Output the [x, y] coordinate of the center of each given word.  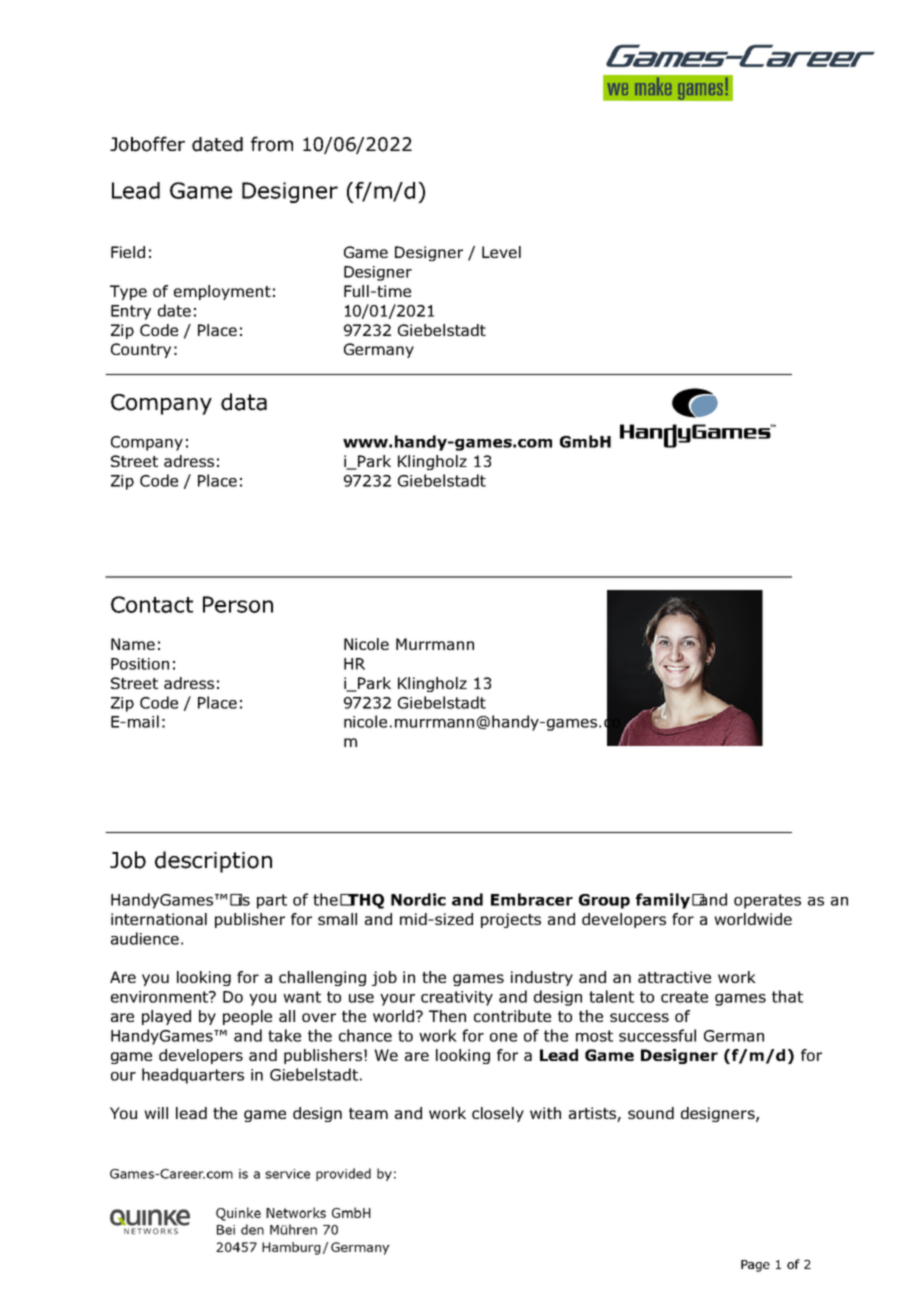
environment [161, 997]
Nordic [418, 899]
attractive [674, 977]
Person [238, 604]
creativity [457, 998]
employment [222, 292]
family [663, 901]
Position [140, 664]
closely [498, 1114]
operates [767, 901]
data [244, 402]
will [156, 1113]
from [272, 144]
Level [501, 252]
